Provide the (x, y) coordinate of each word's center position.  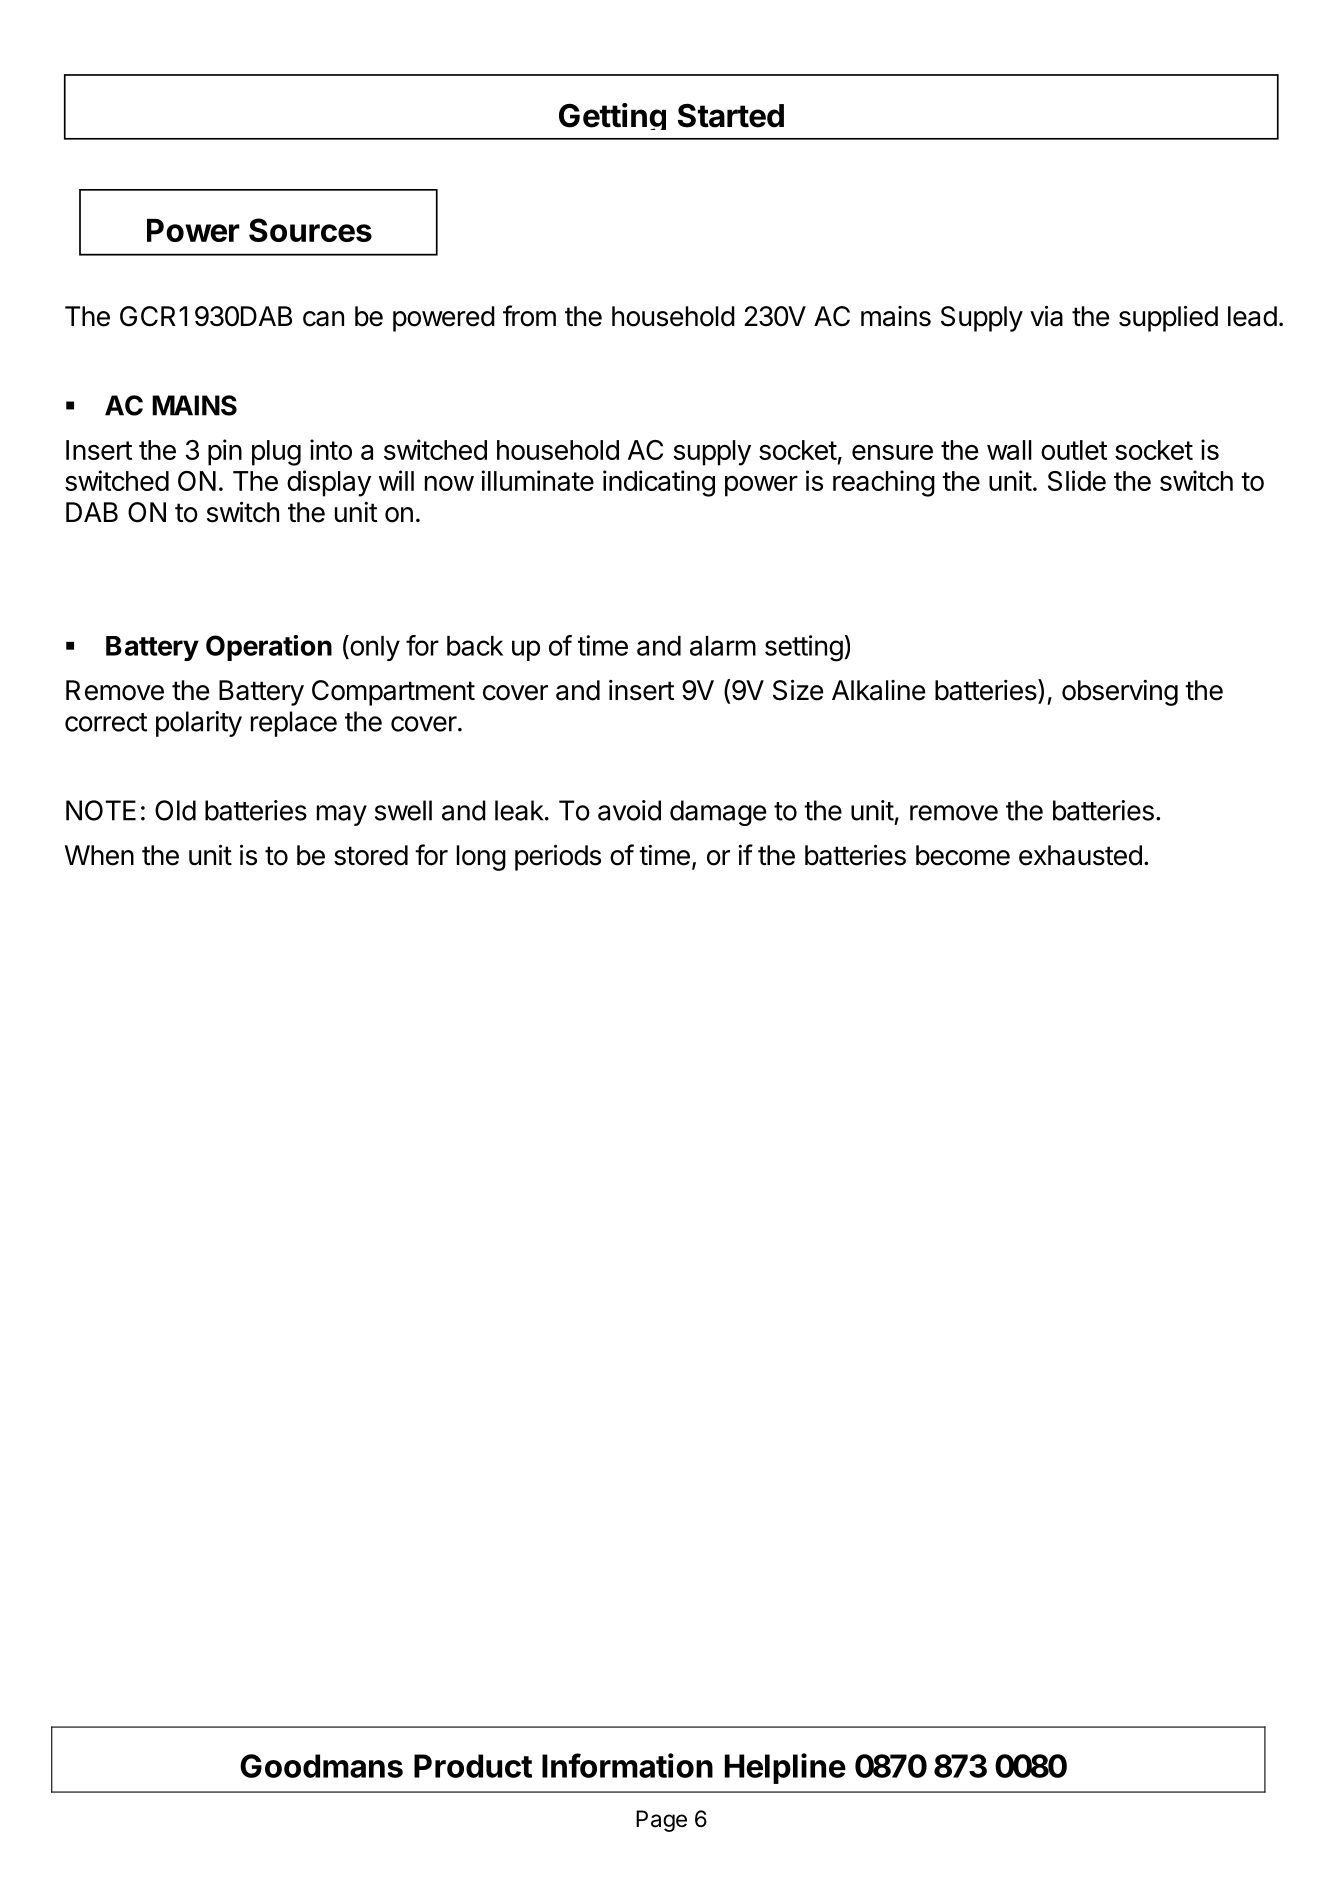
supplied (1168, 318)
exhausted (1080, 855)
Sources (310, 230)
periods (558, 857)
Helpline (785, 1768)
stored (371, 855)
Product (473, 1766)
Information (627, 1765)
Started (731, 116)
